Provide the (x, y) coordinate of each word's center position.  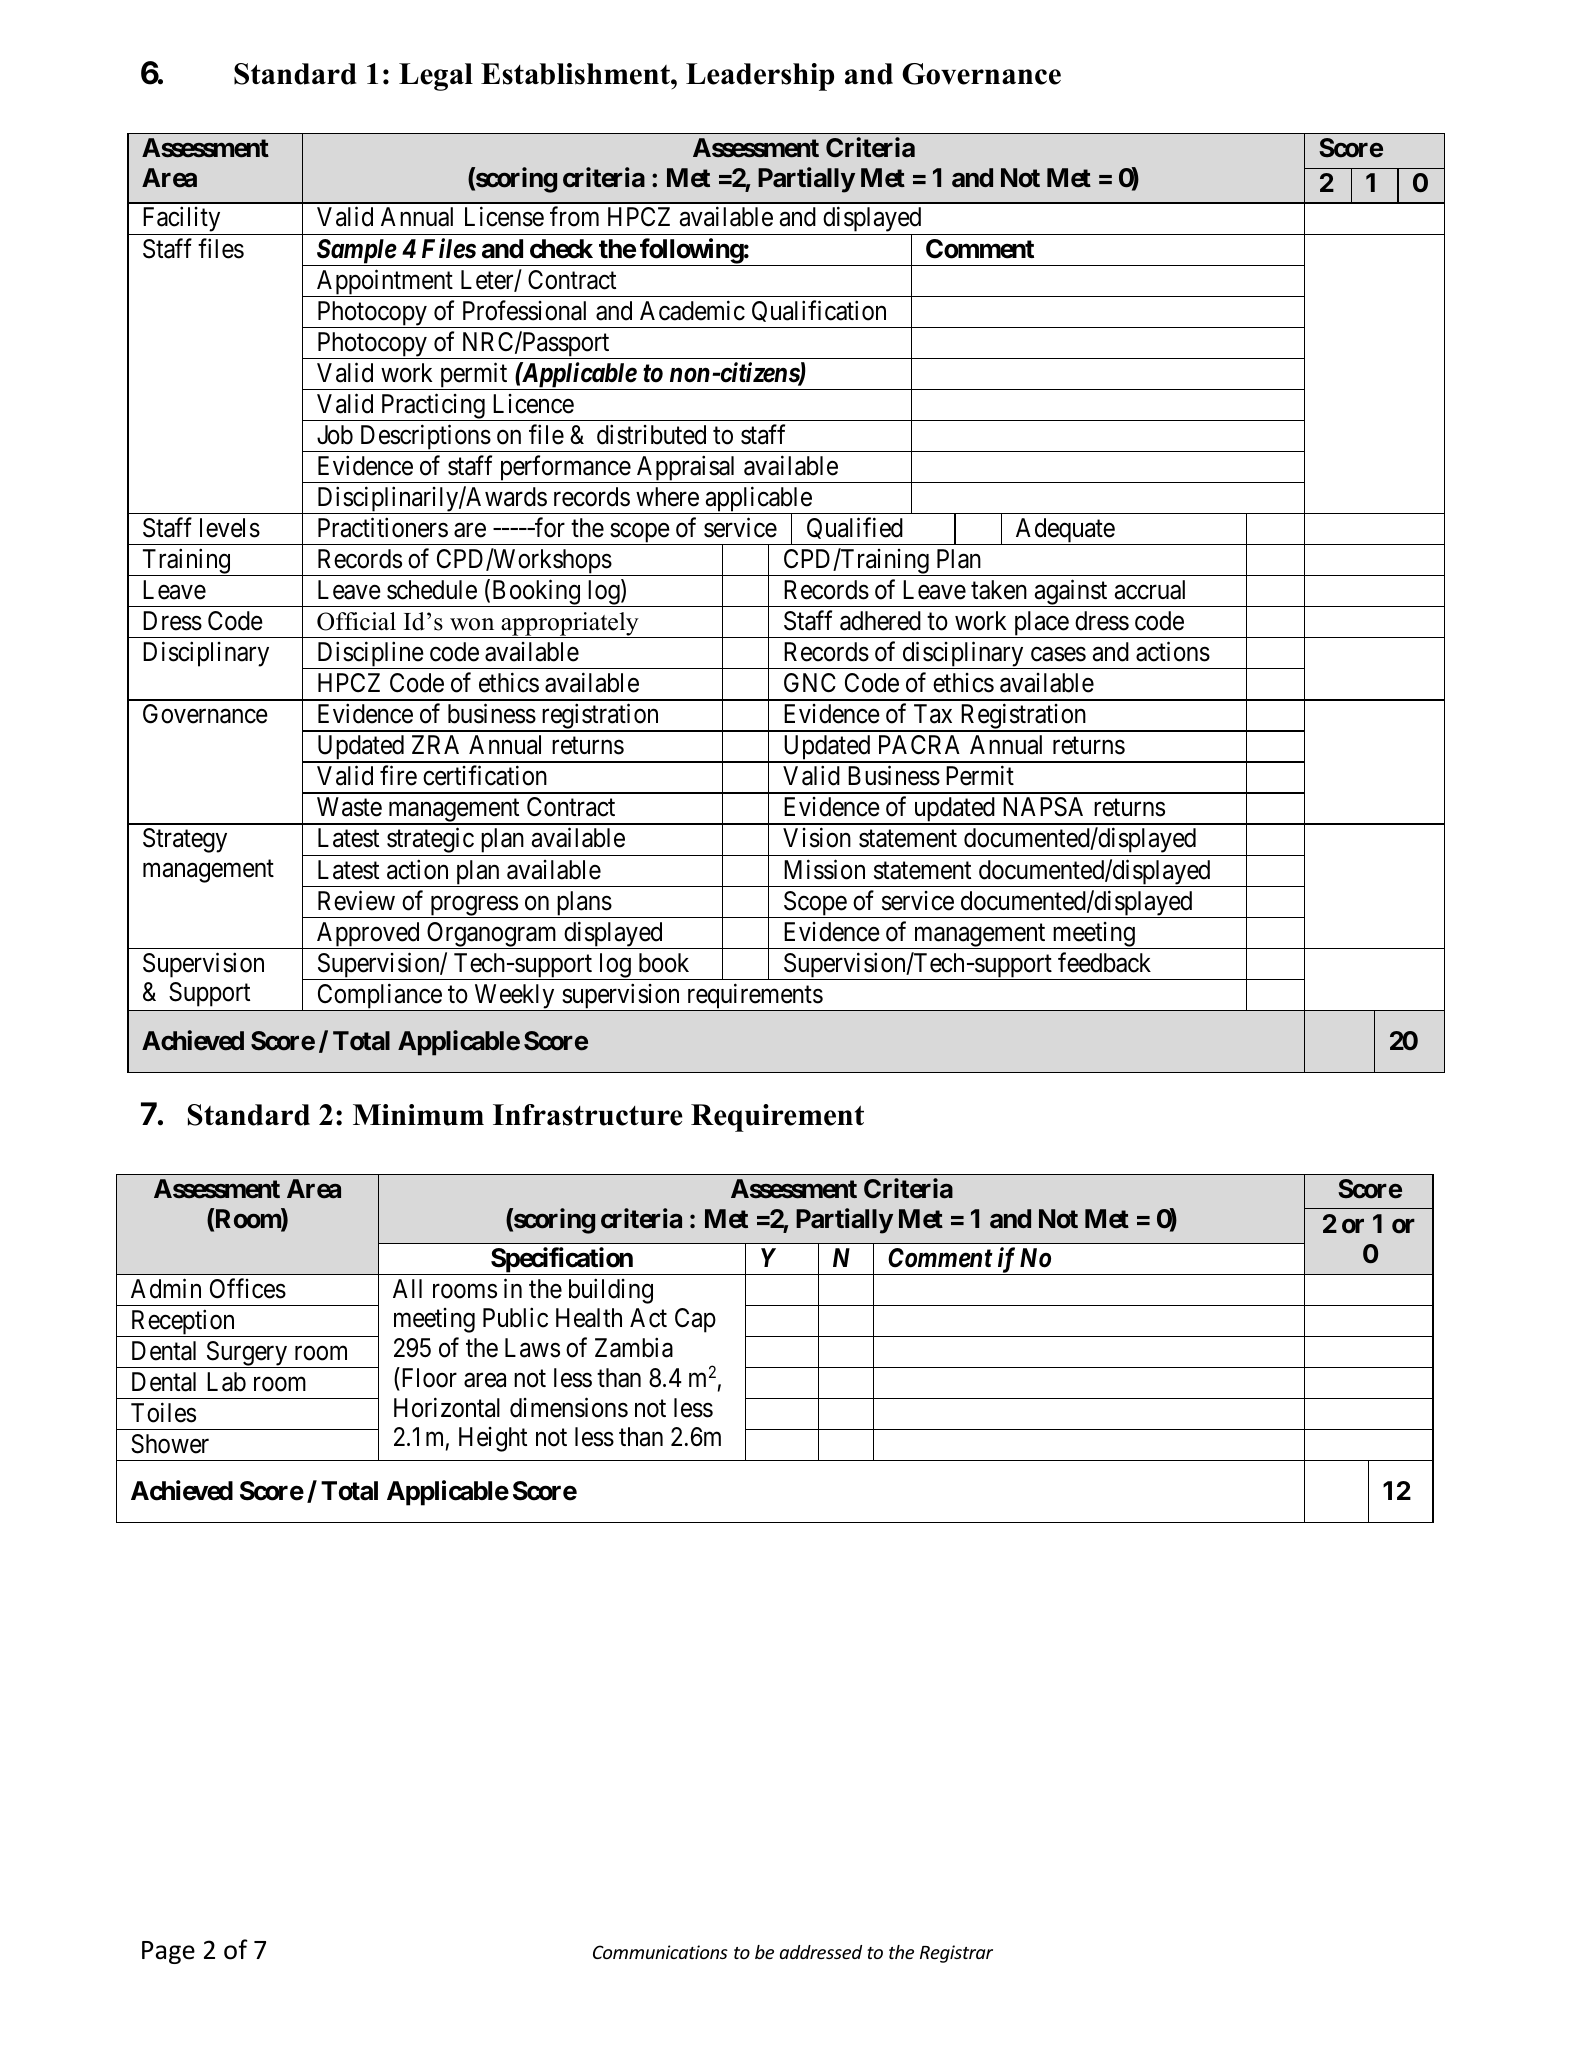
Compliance (379, 997)
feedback (1104, 962)
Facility (181, 221)
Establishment (576, 74)
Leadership (760, 77)
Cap (695, 1320)
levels (230, 528)
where (667, 497)
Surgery (246, 1354)
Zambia (634, 1348)
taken (999, 590)
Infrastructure (588, 1115)
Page (168, 1952)
